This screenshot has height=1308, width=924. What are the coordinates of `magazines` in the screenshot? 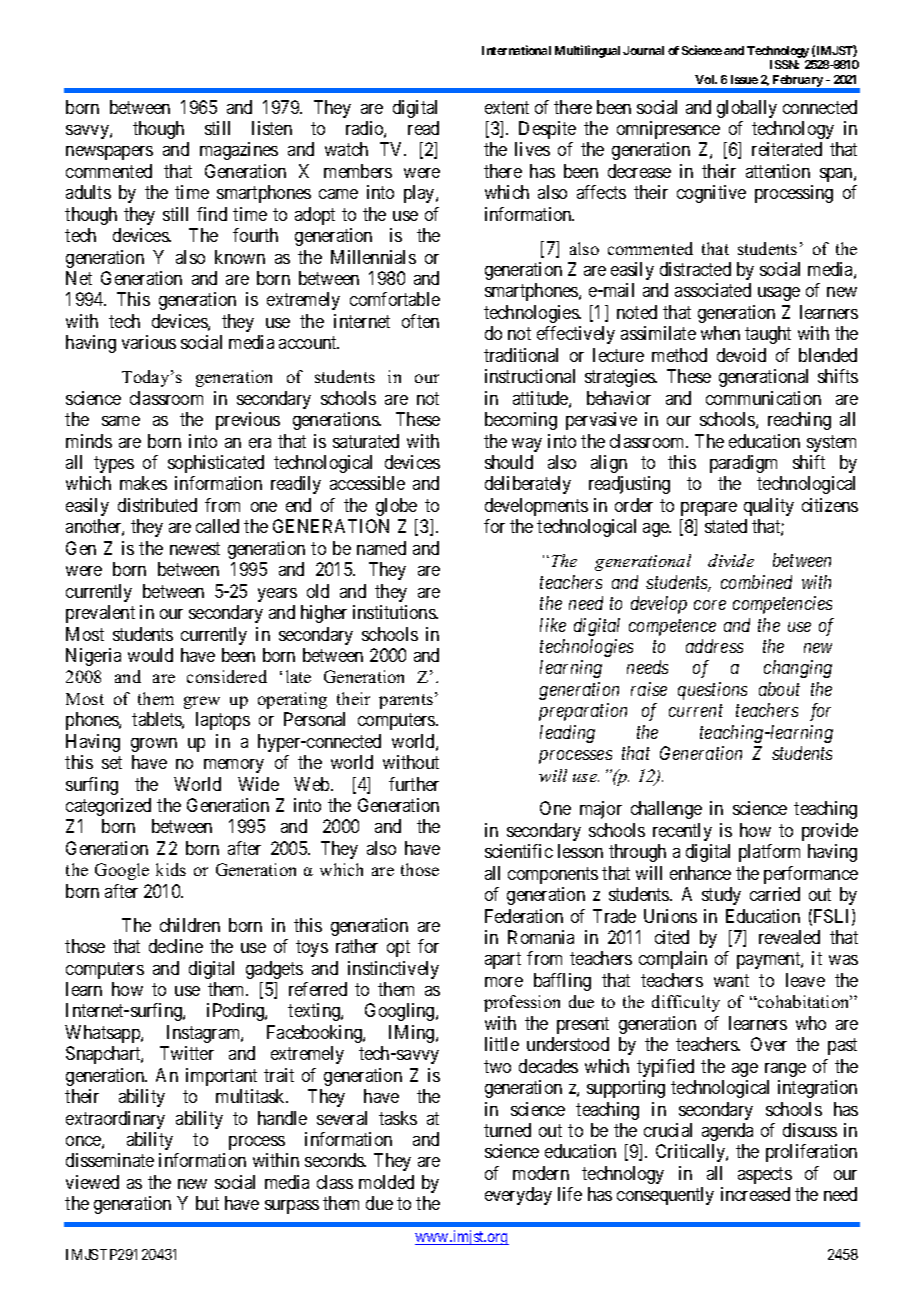 It's located at (239, 151).
